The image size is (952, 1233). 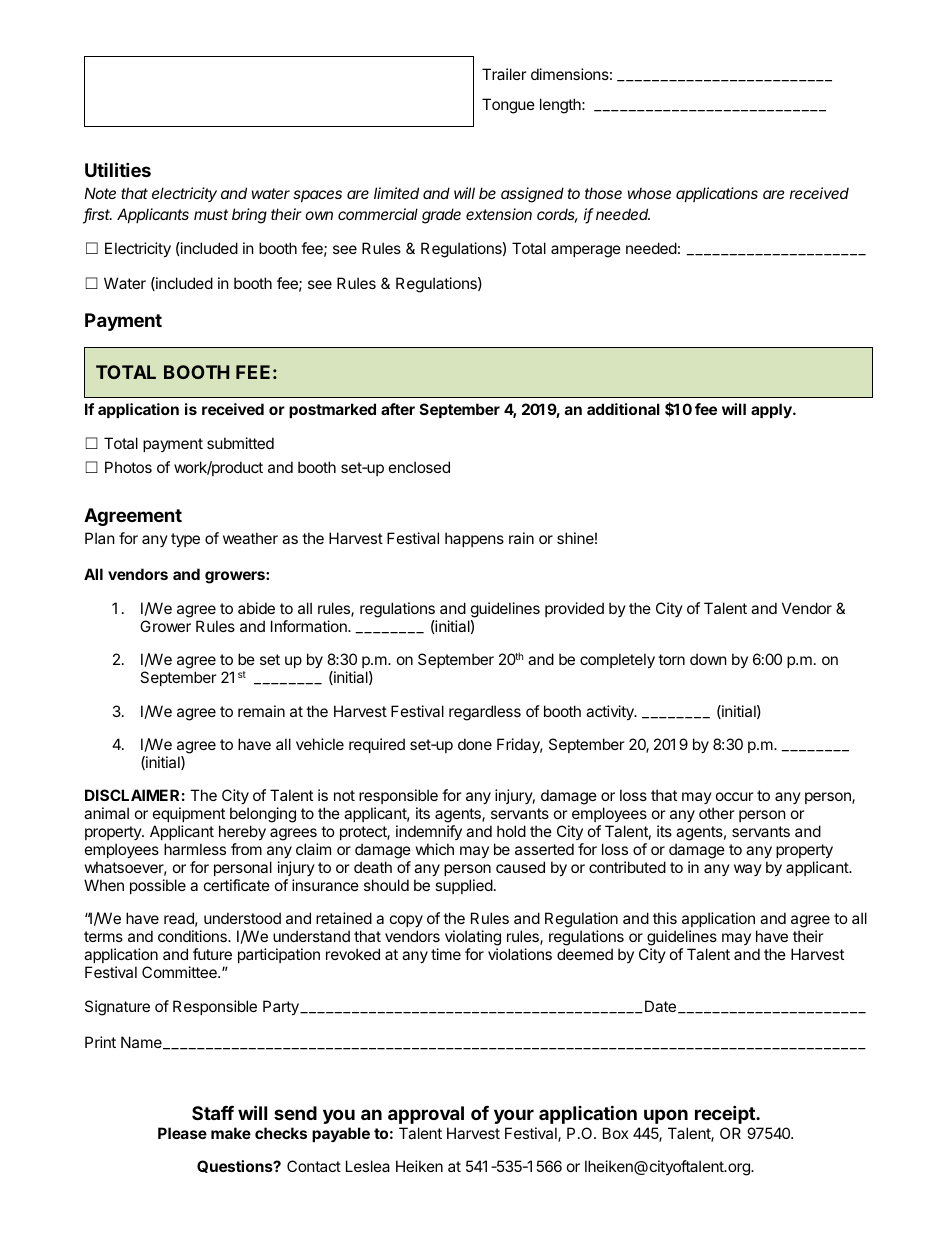 I want to click on indemnify, so click(x=429, y=832).
